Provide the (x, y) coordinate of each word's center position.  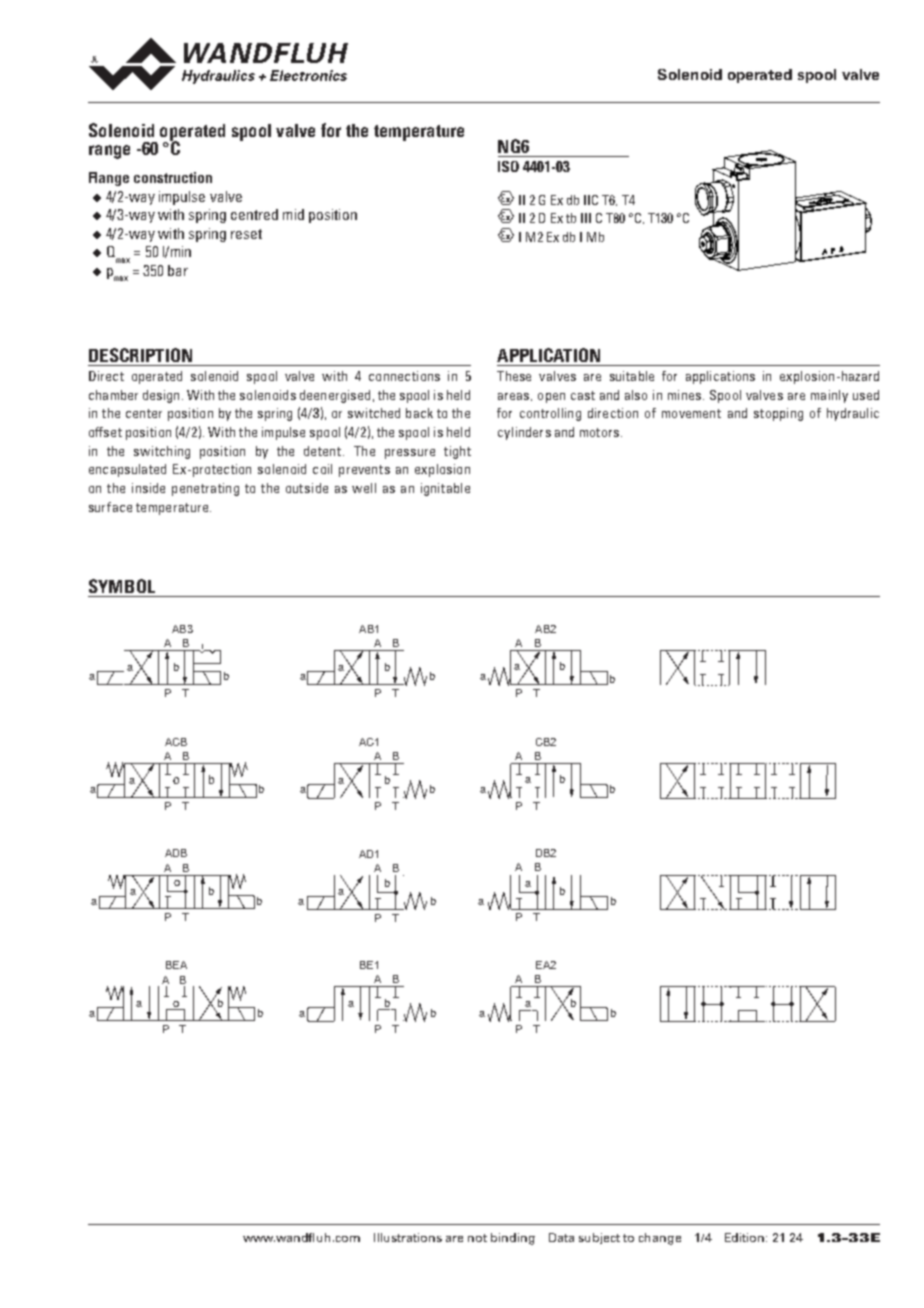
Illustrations (408, 1237)
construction (173, 177)
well (364, 488)
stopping (778, 414)
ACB (176, 742)
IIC (591, 200)
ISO (508, 166)
